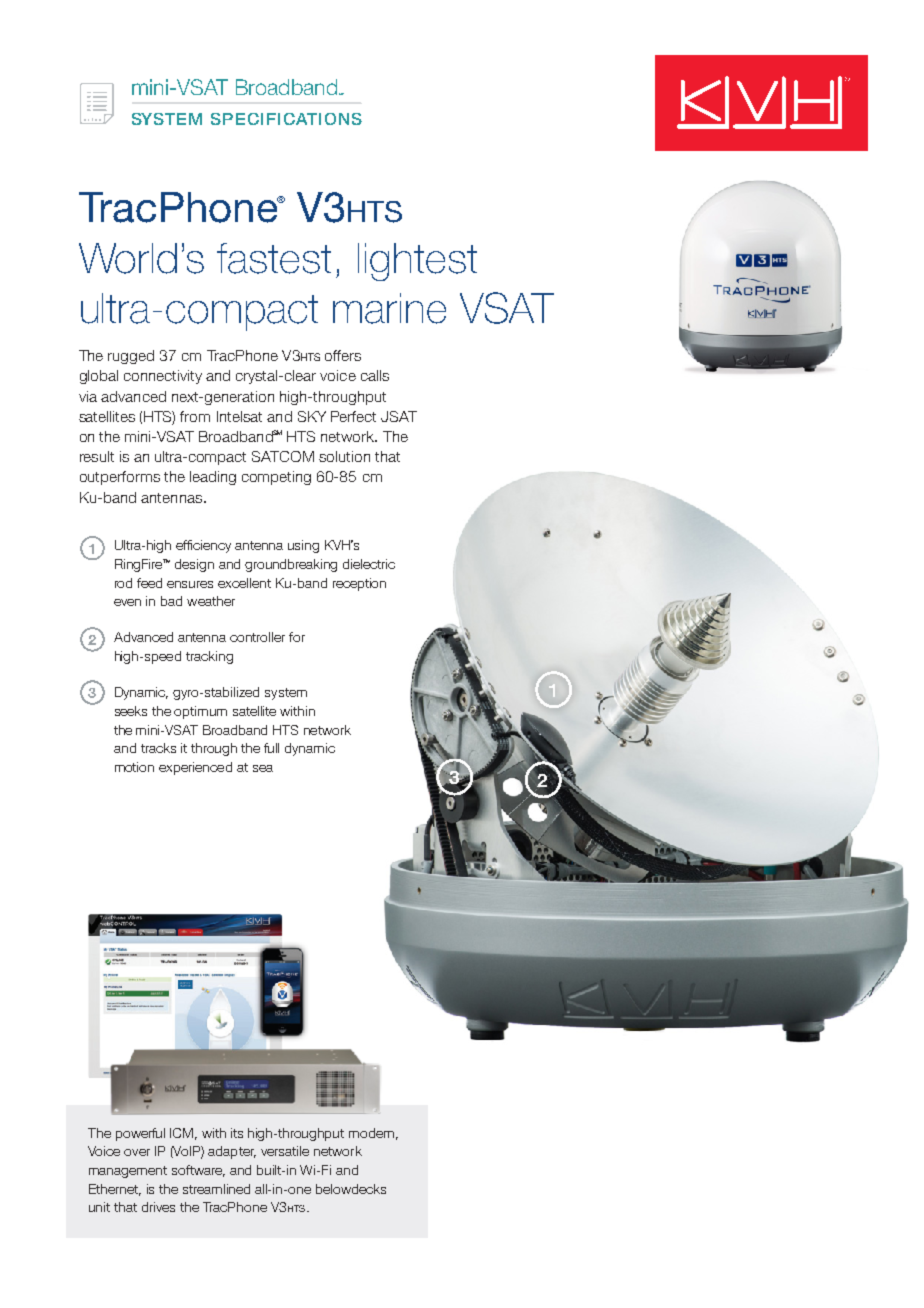 The image size is (924, 1308). Describe the element at coordinates (417, 262) in the document. I see `lightest` at that location.
